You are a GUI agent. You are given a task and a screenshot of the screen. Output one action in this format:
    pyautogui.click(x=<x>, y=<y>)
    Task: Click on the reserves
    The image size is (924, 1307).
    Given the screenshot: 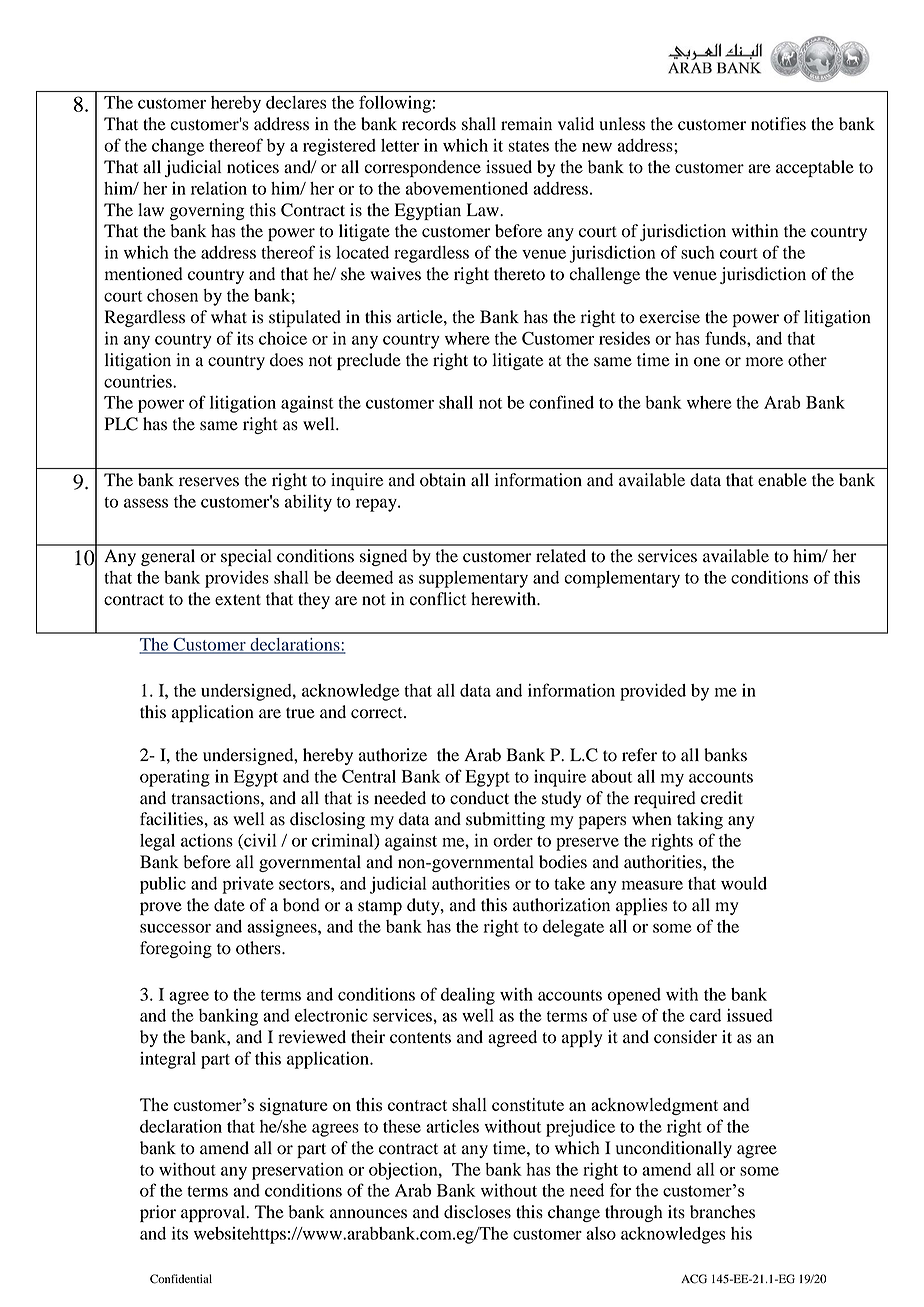 What is the action you would take?
    pyautogui.click(x=209, y=482)
